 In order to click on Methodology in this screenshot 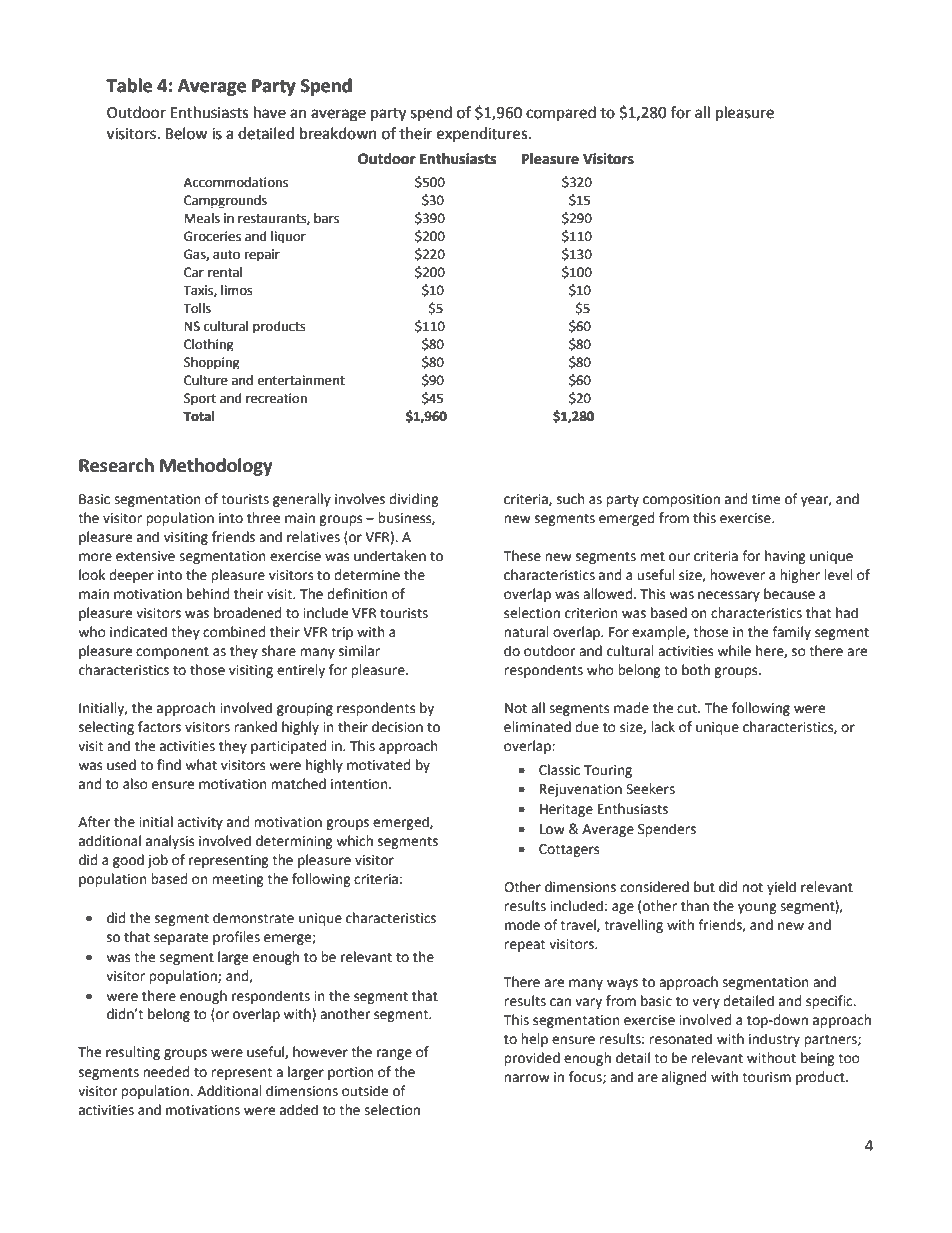, I will do `click(216, 467)`.
